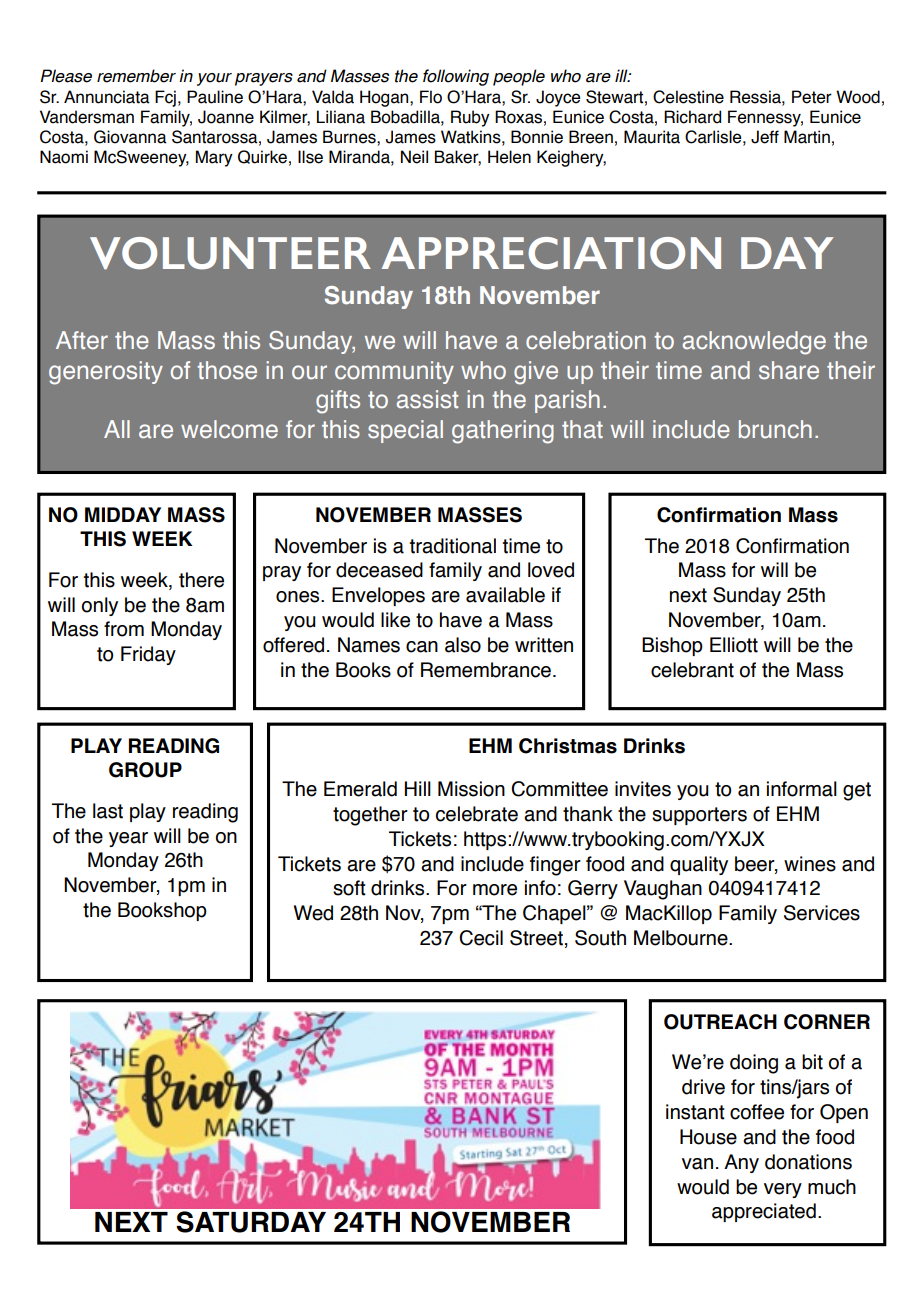  Describe the element at coordinates (765, 137) in the image. I see `Jeff` at that location.
